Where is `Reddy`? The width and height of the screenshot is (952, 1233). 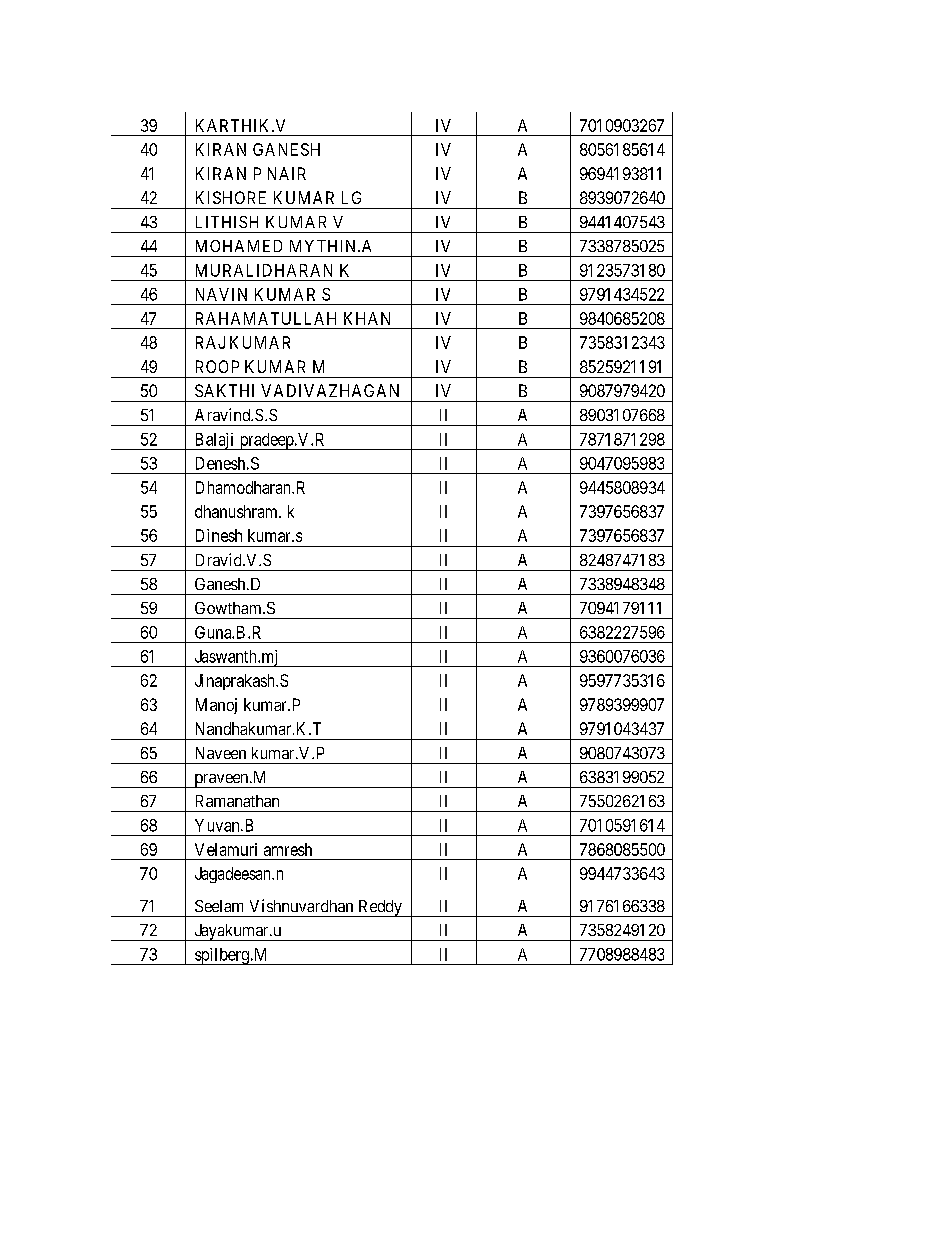
Reddy is located at coordinates (380, 908).
